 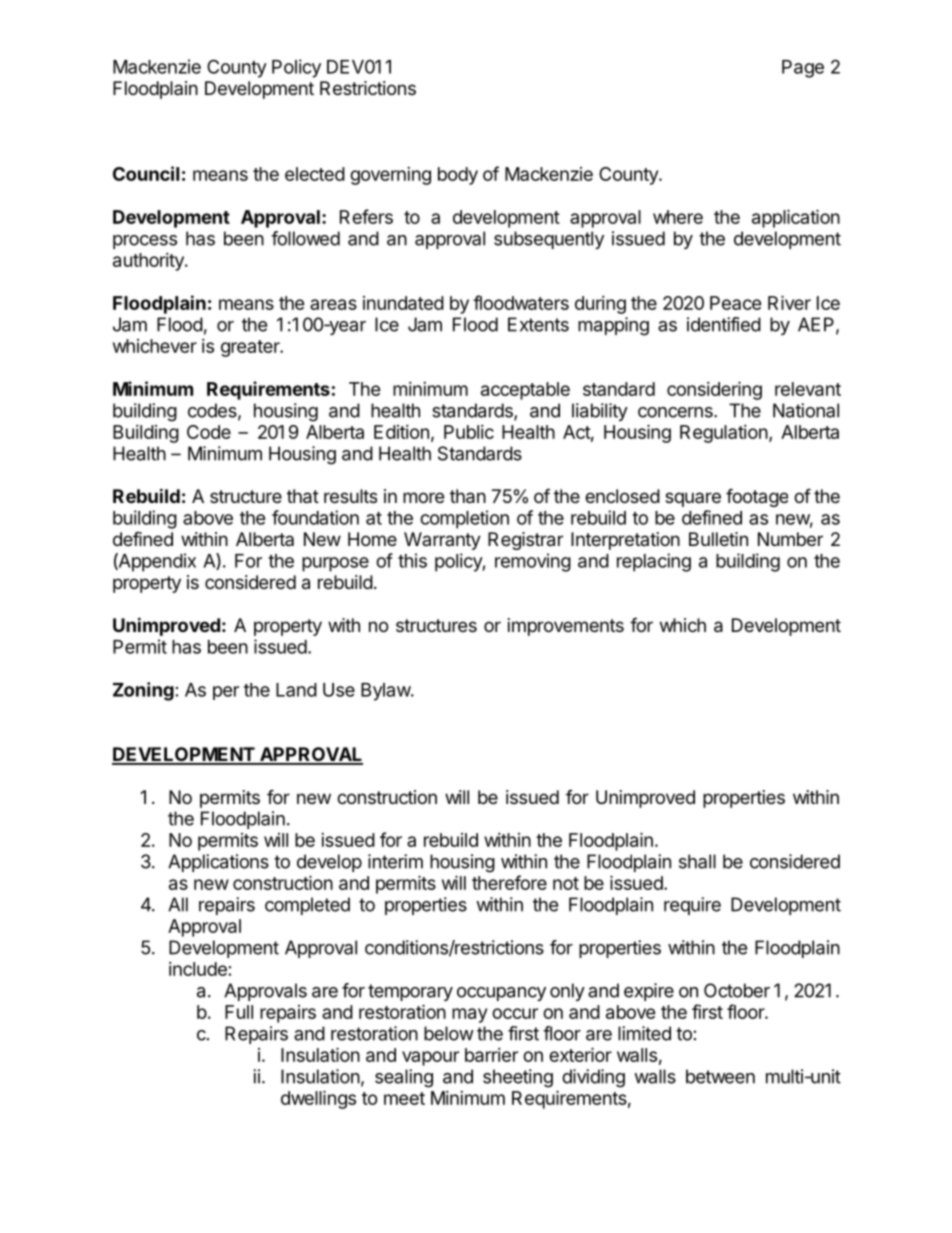 What do you see at coordinates (146, 173) in the screenshot?
I see `Council` at bounding box center [146, 173].
